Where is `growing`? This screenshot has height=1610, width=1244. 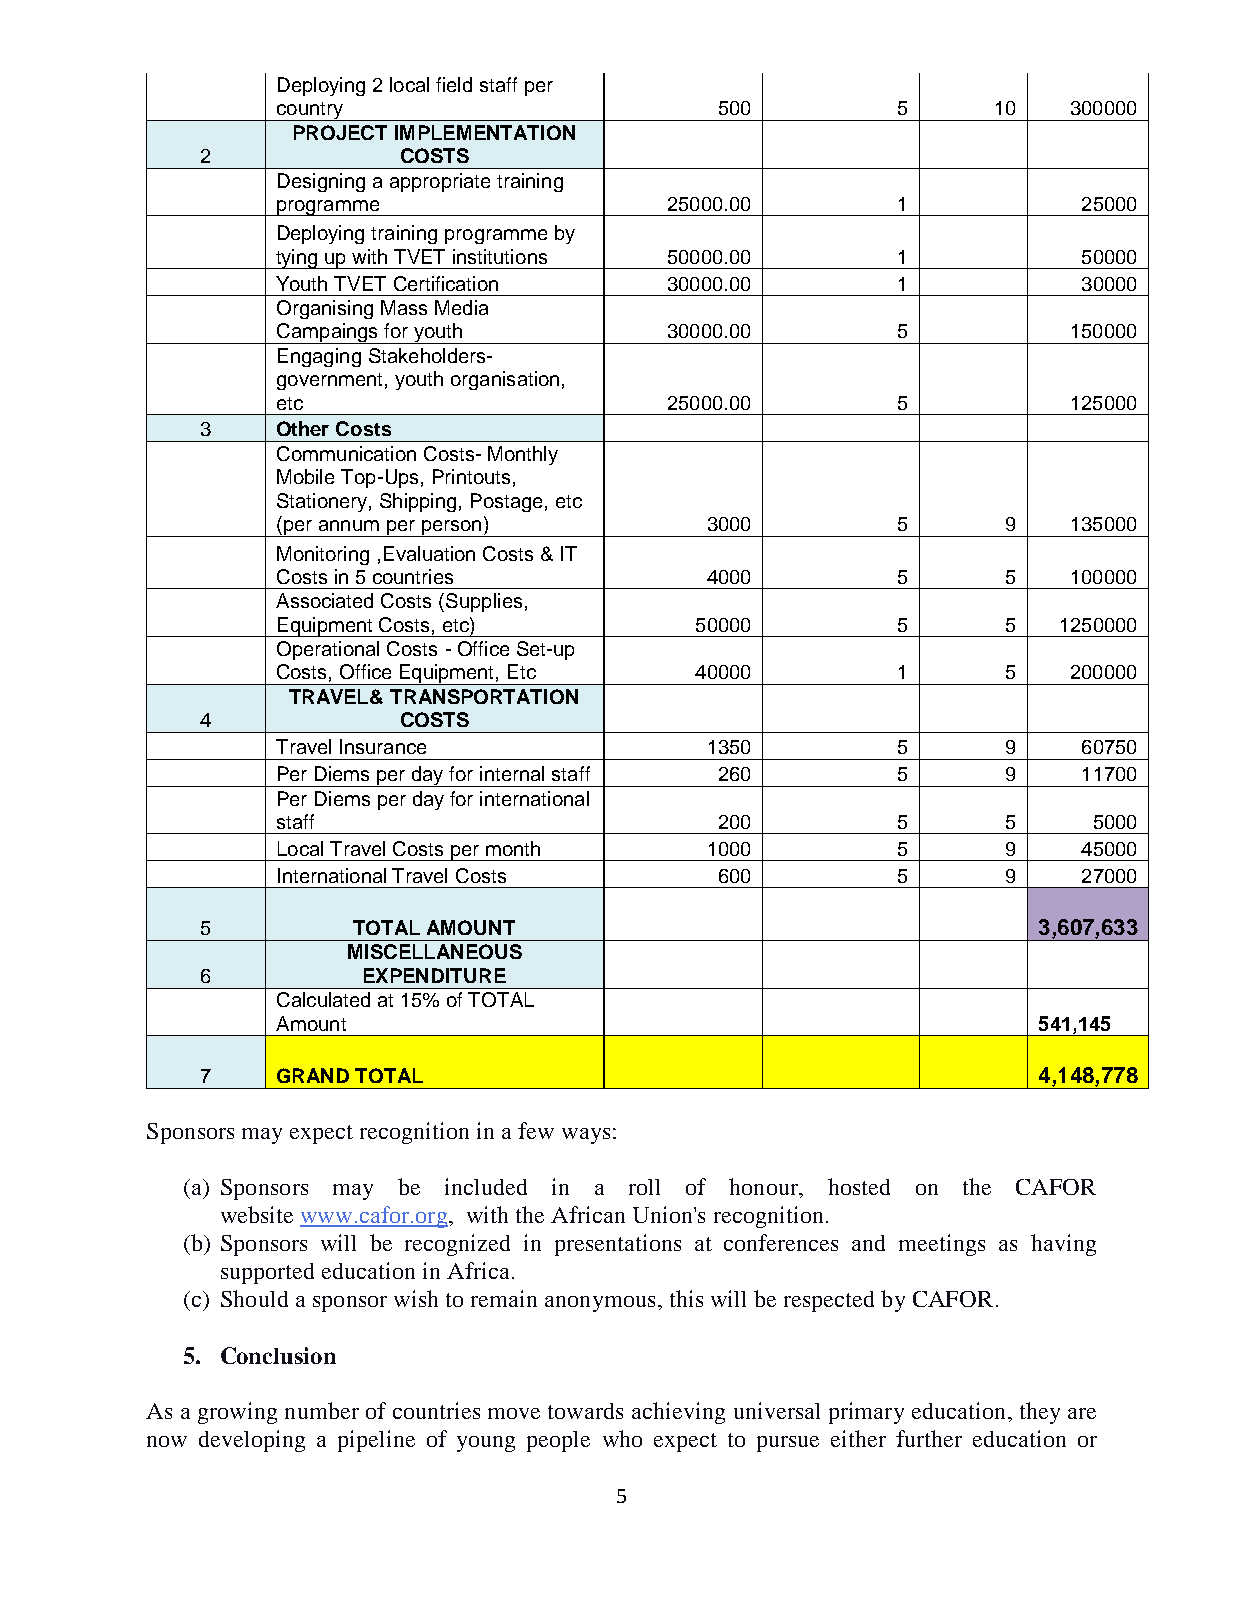
growing is located at coordinates (237, 1413).
